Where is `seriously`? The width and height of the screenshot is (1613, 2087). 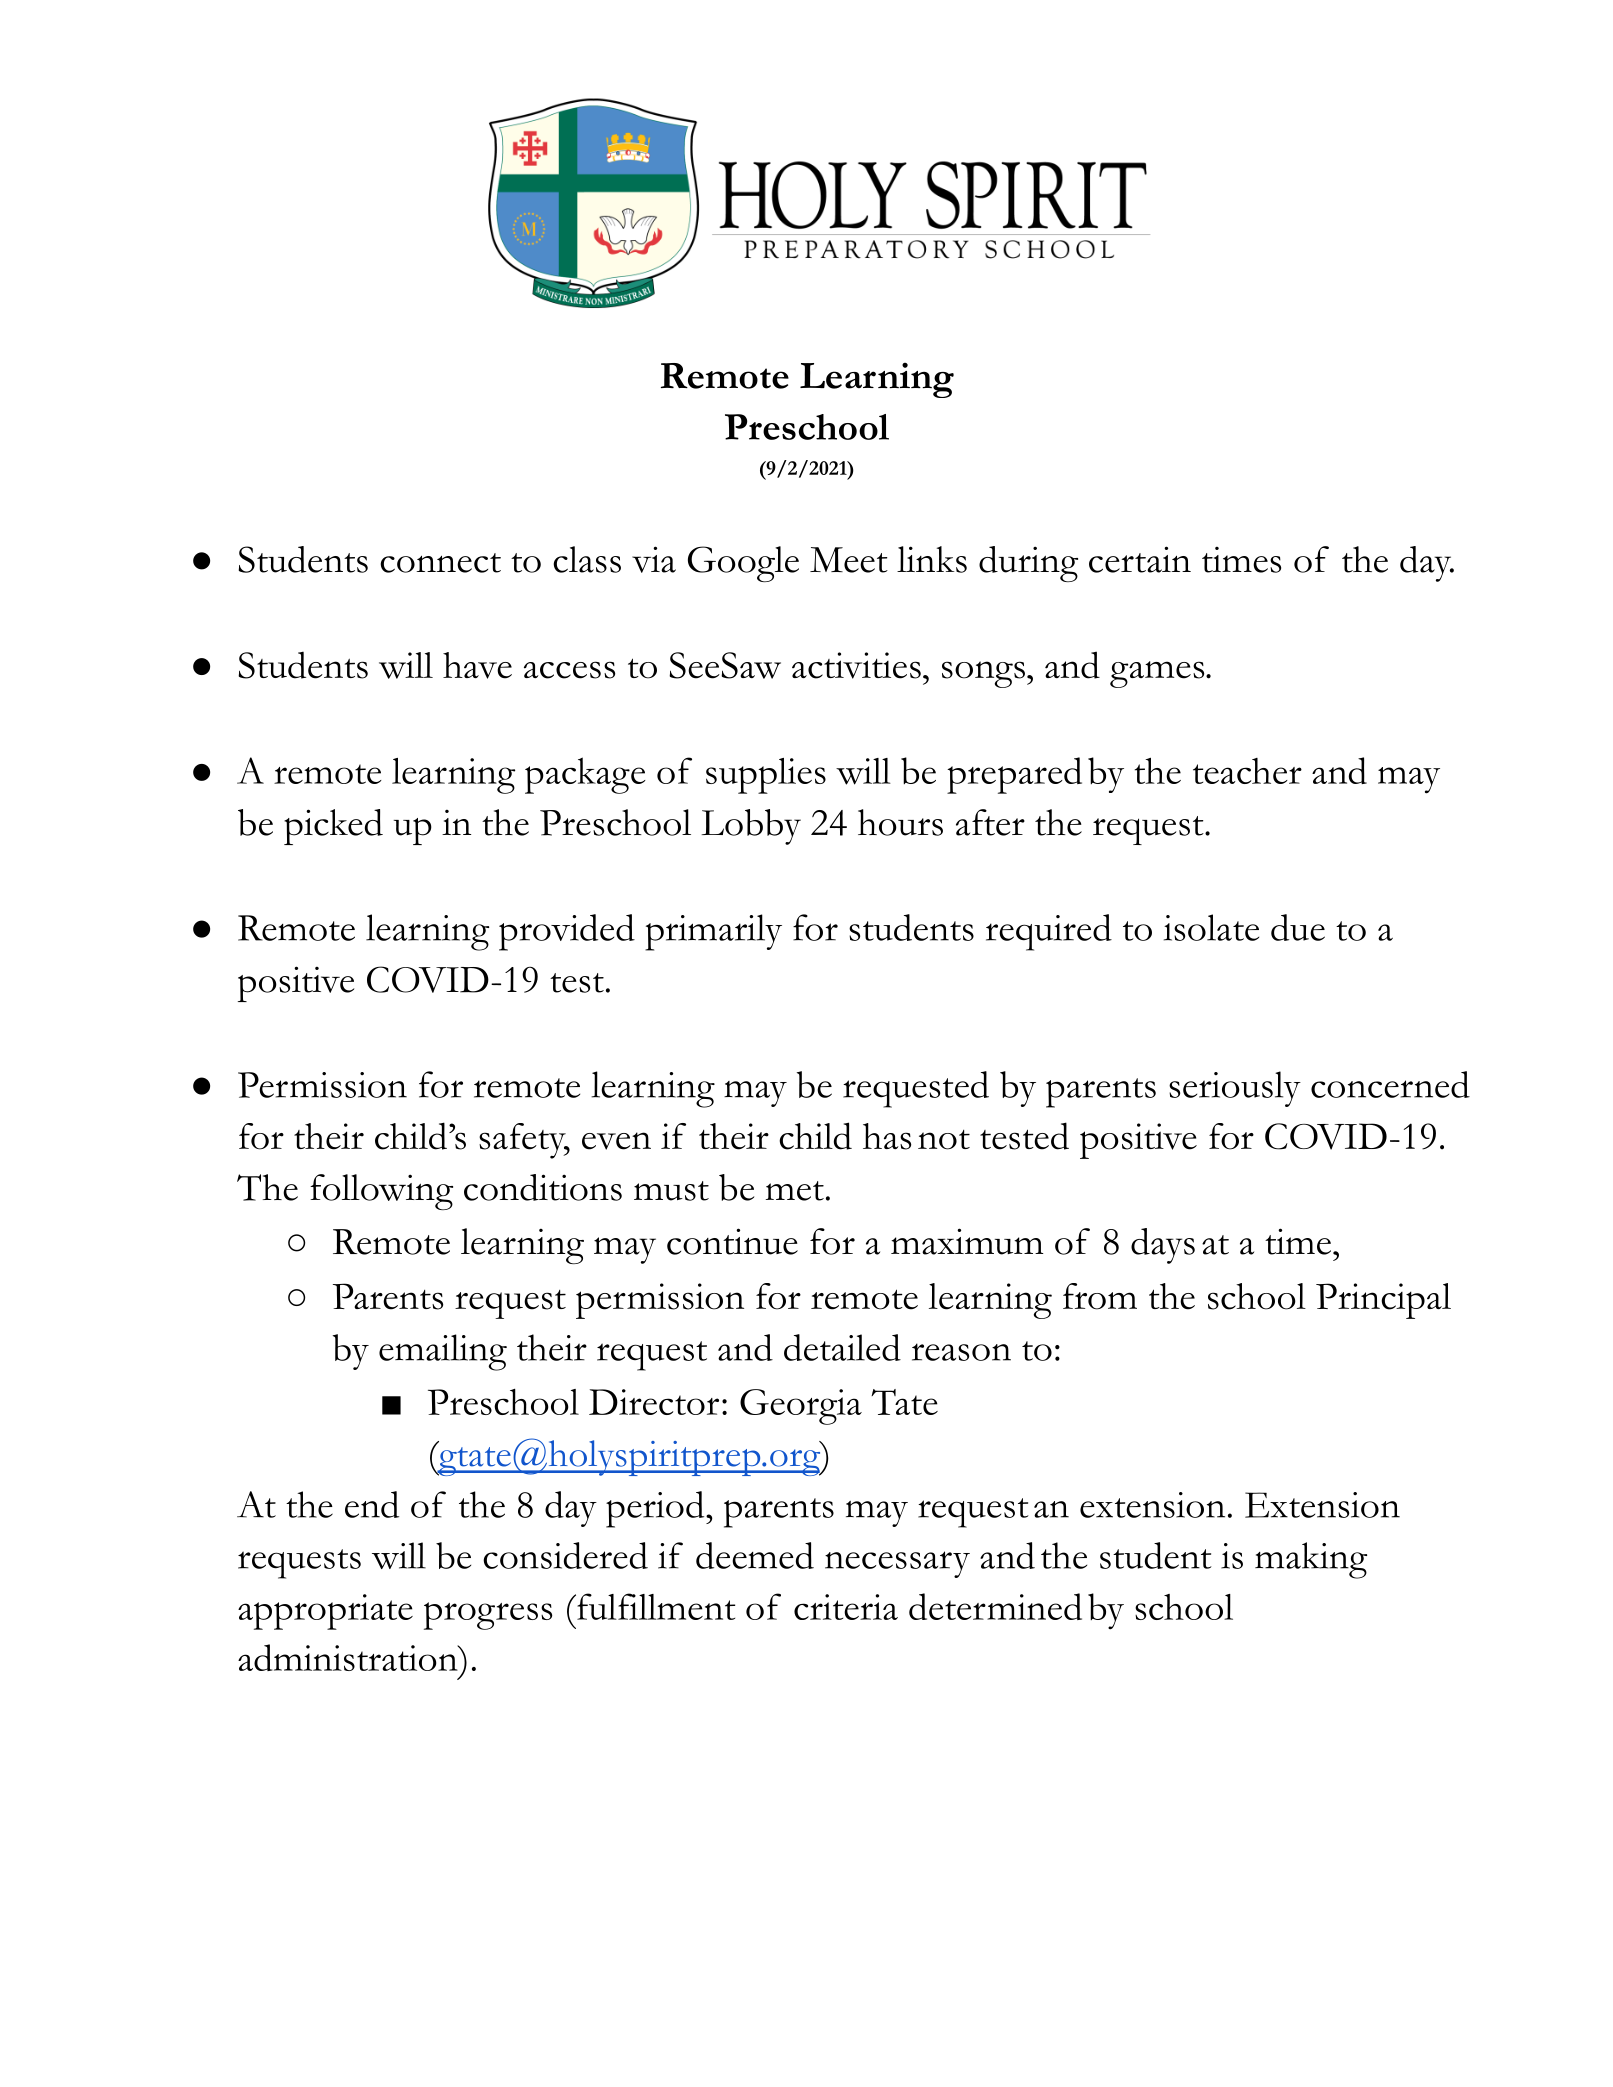 seriously is located at coordinates (1235, 1089).
